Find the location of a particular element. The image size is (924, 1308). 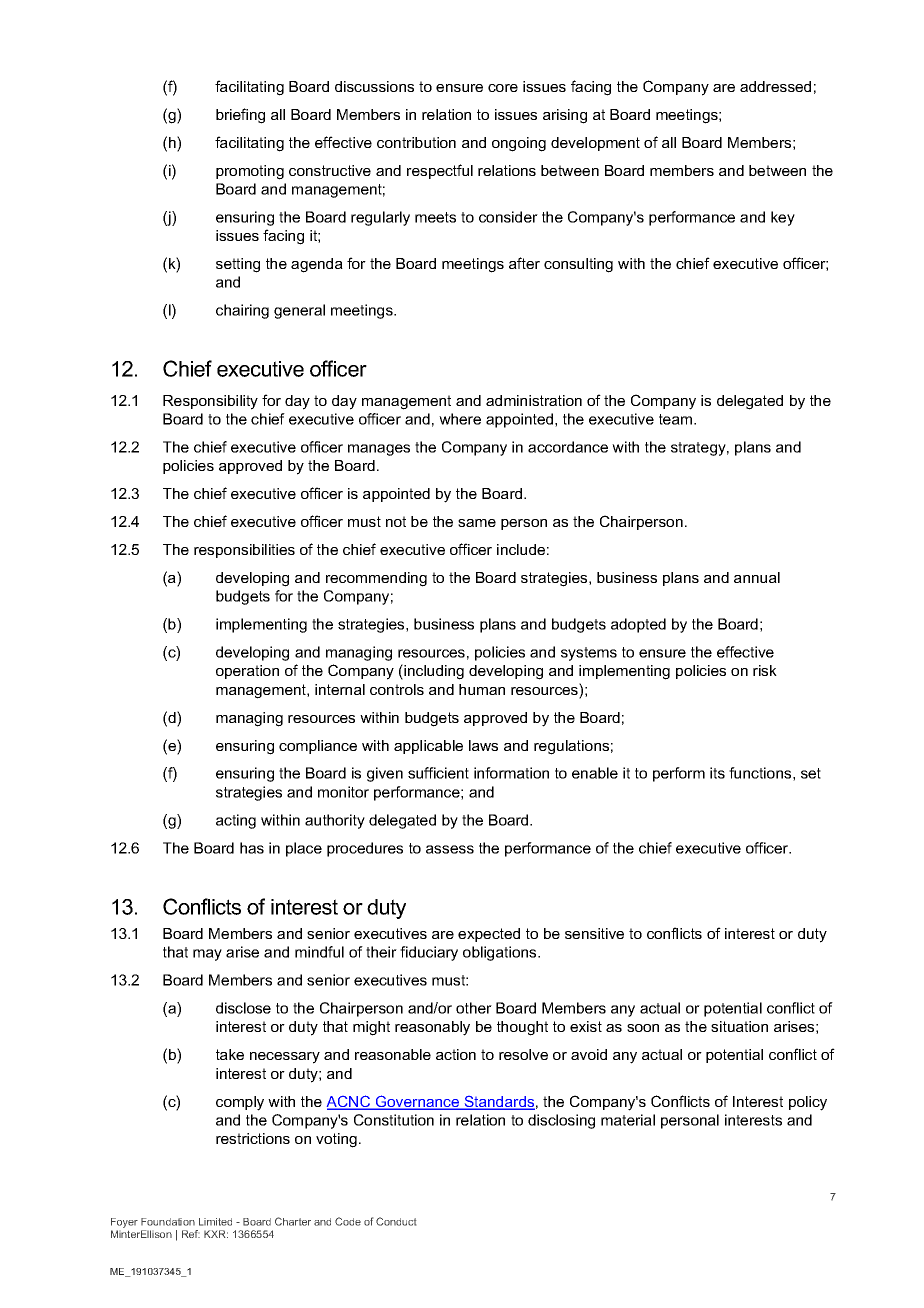

acting is located at coordinates (236, 821).
